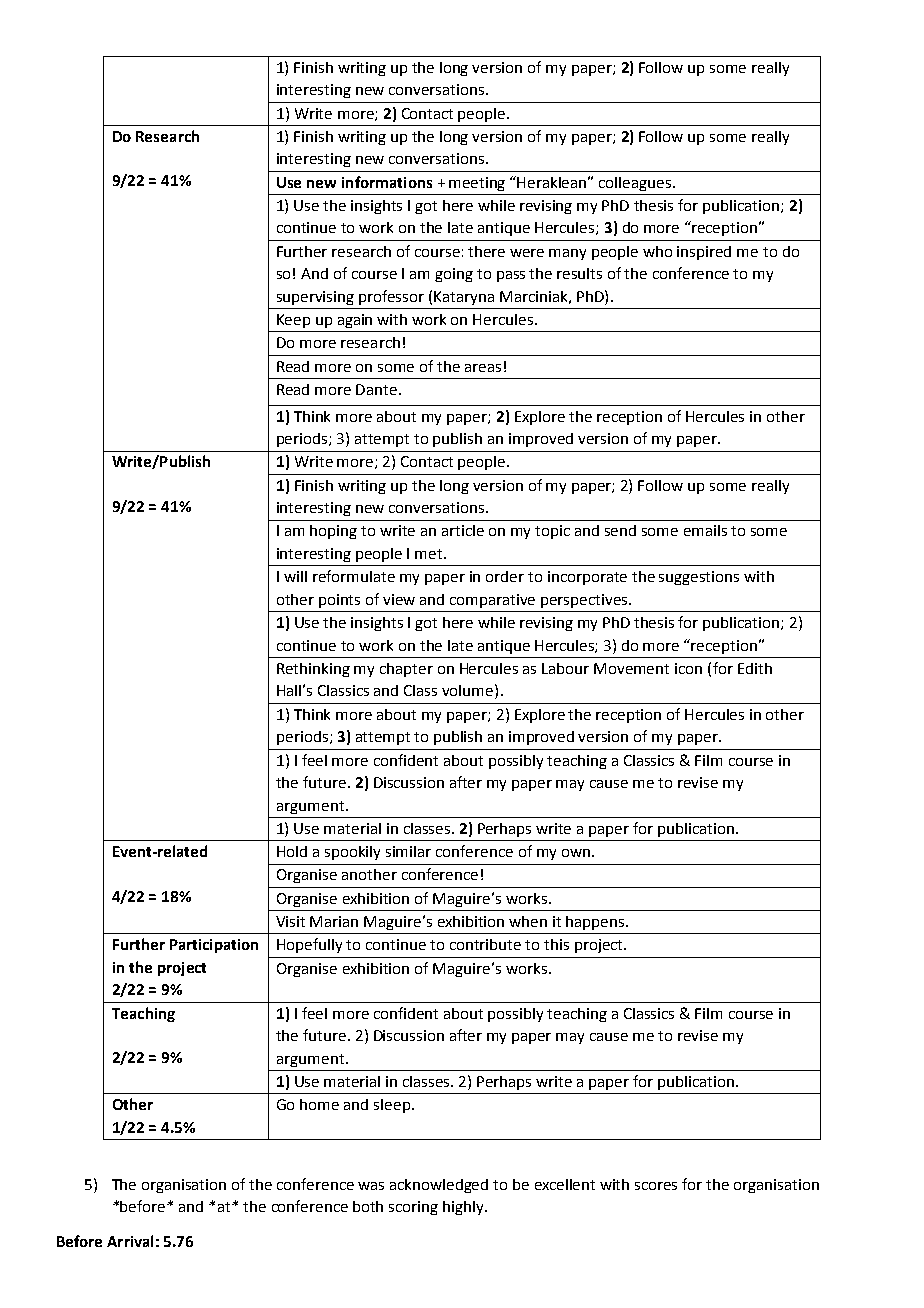  Describe the element at coordinates (657, 251) in the screenshot. I see `who` at that location.
